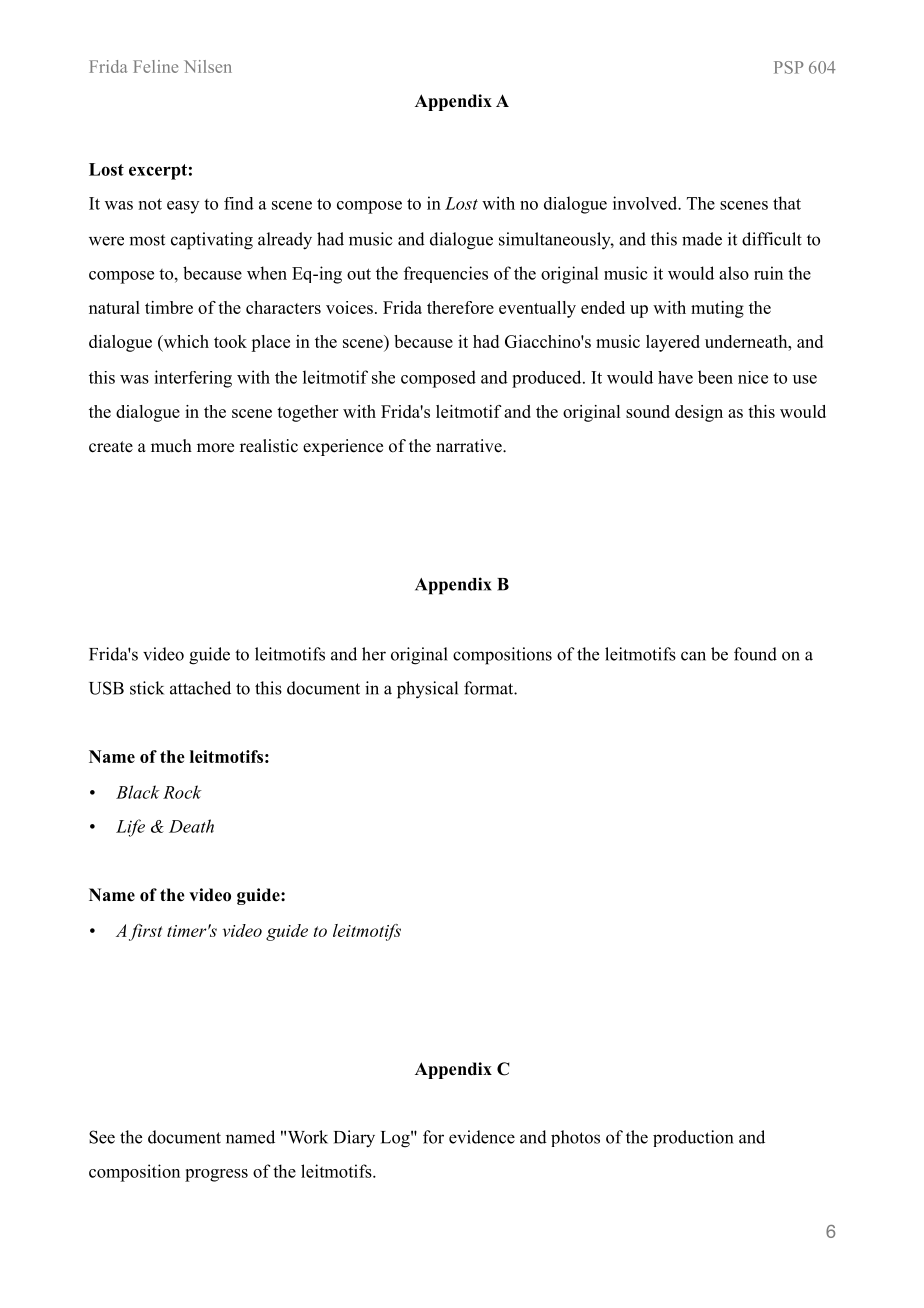 The height and width of the document is (1308, 924). Describe the element at coordinates (155, 66) in the document. I see `Feline` at that location.
